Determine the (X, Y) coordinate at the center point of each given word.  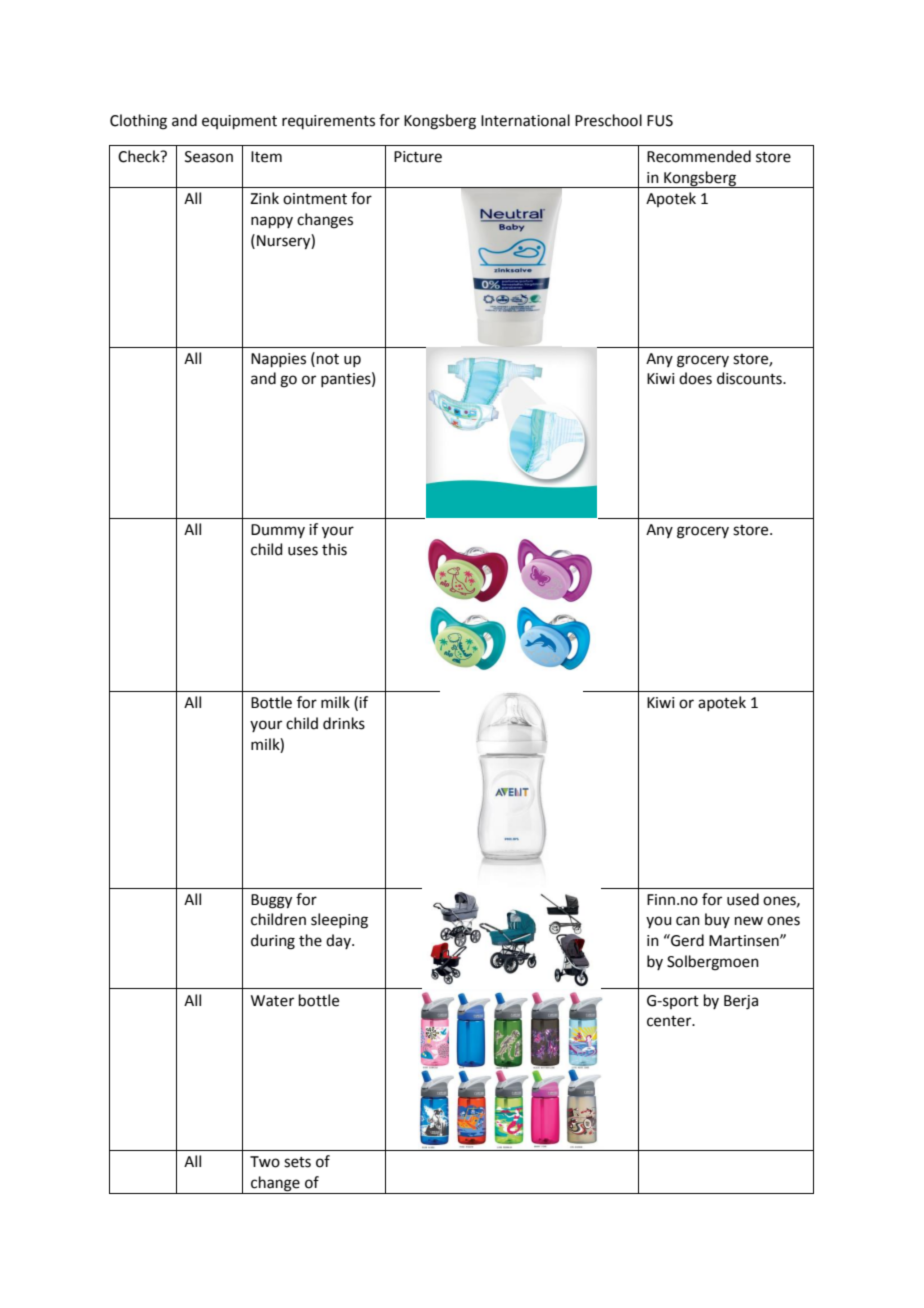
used (743, 899)
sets (297, 1162)
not (328, 359)
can (688, 921)
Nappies (278, 360)
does (695, 378)
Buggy (271, 901)
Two (265, 1162)
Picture (418, 157)
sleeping (339, 921)
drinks (344, 723)
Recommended (699, 156)
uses (303, 551)
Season (209, 157)
